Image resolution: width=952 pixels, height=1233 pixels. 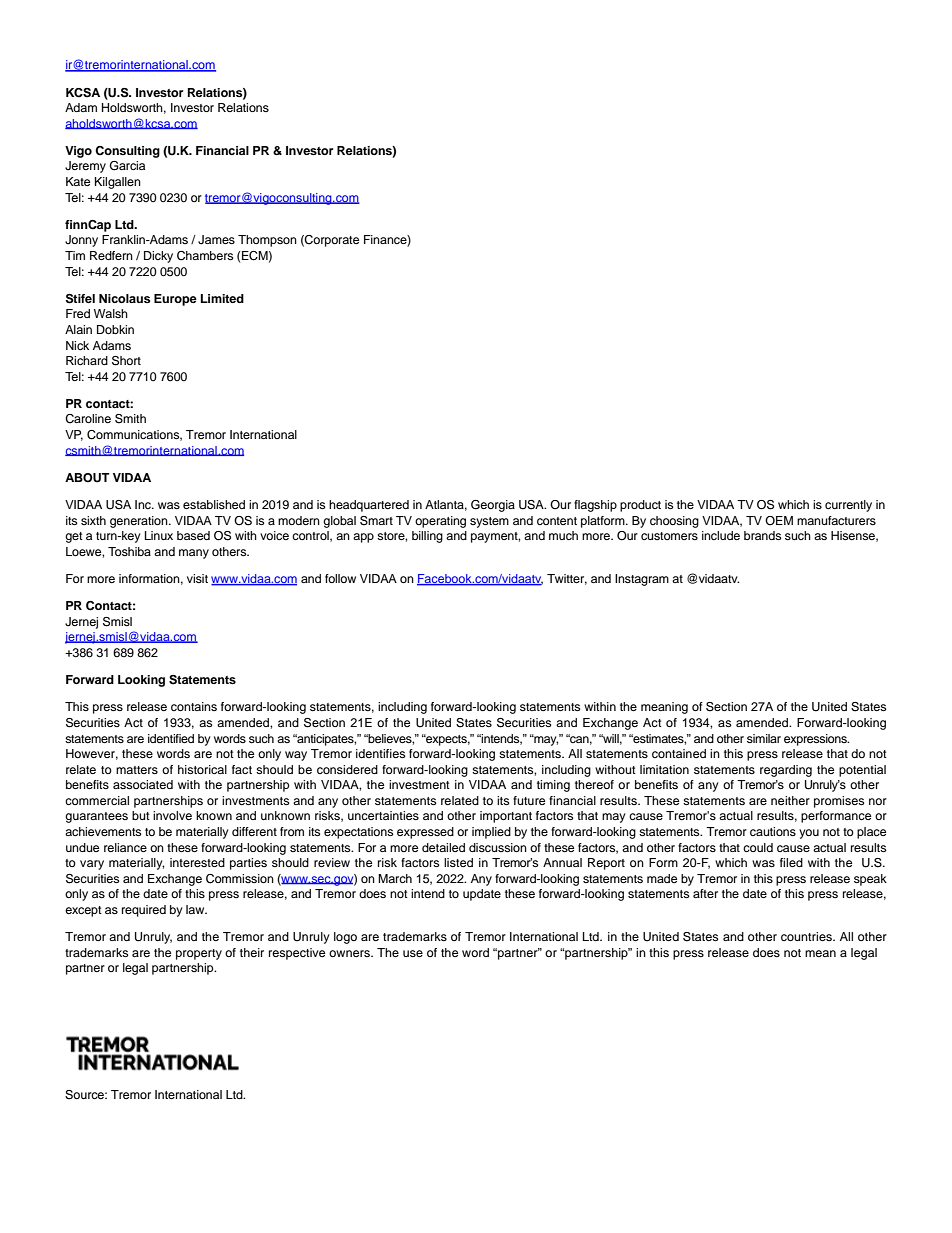 I want to click on Garcia, so click(x=127, y=166).
